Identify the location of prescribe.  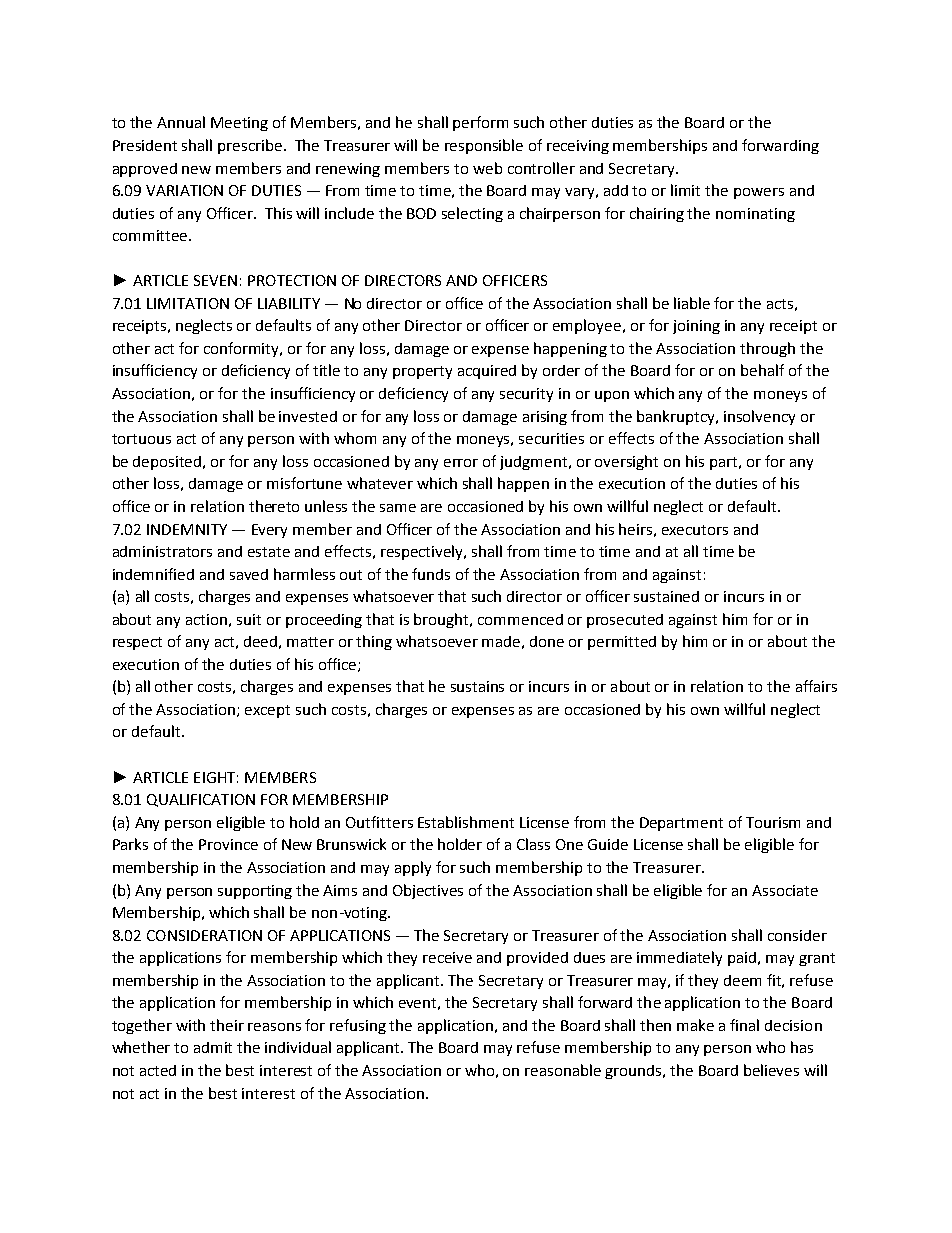
(250, 146).
